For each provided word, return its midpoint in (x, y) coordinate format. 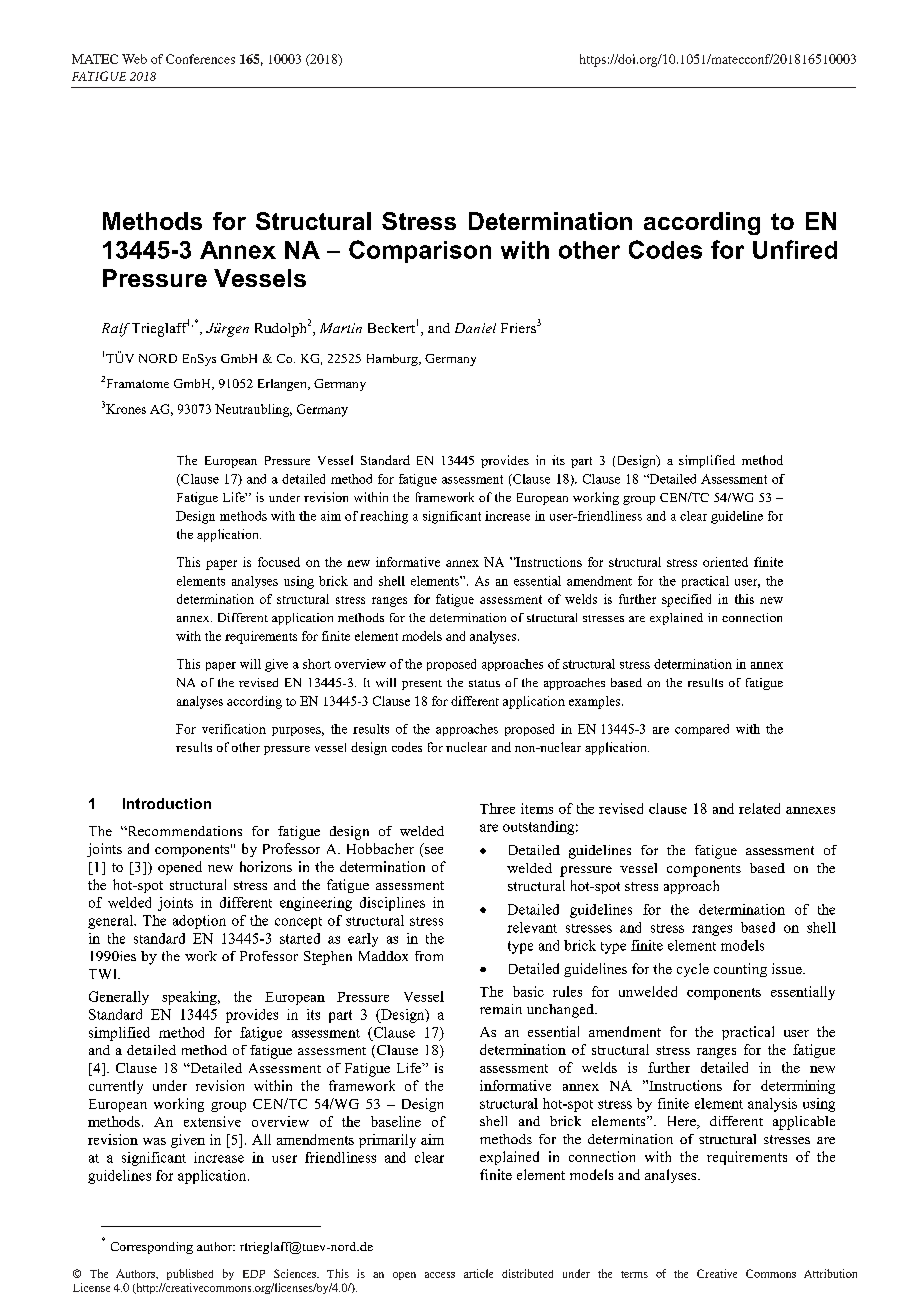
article (478, 1273)
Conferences (200, 59)
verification (234, 729)
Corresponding (152, 1248)
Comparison (420, 251)
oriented (725, 562)
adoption (199, 922)
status (484, 683)
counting (740, 970)
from (429, 956)
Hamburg (393, 360)
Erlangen (283, 385)
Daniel (475, 328)
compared (702, 730)
